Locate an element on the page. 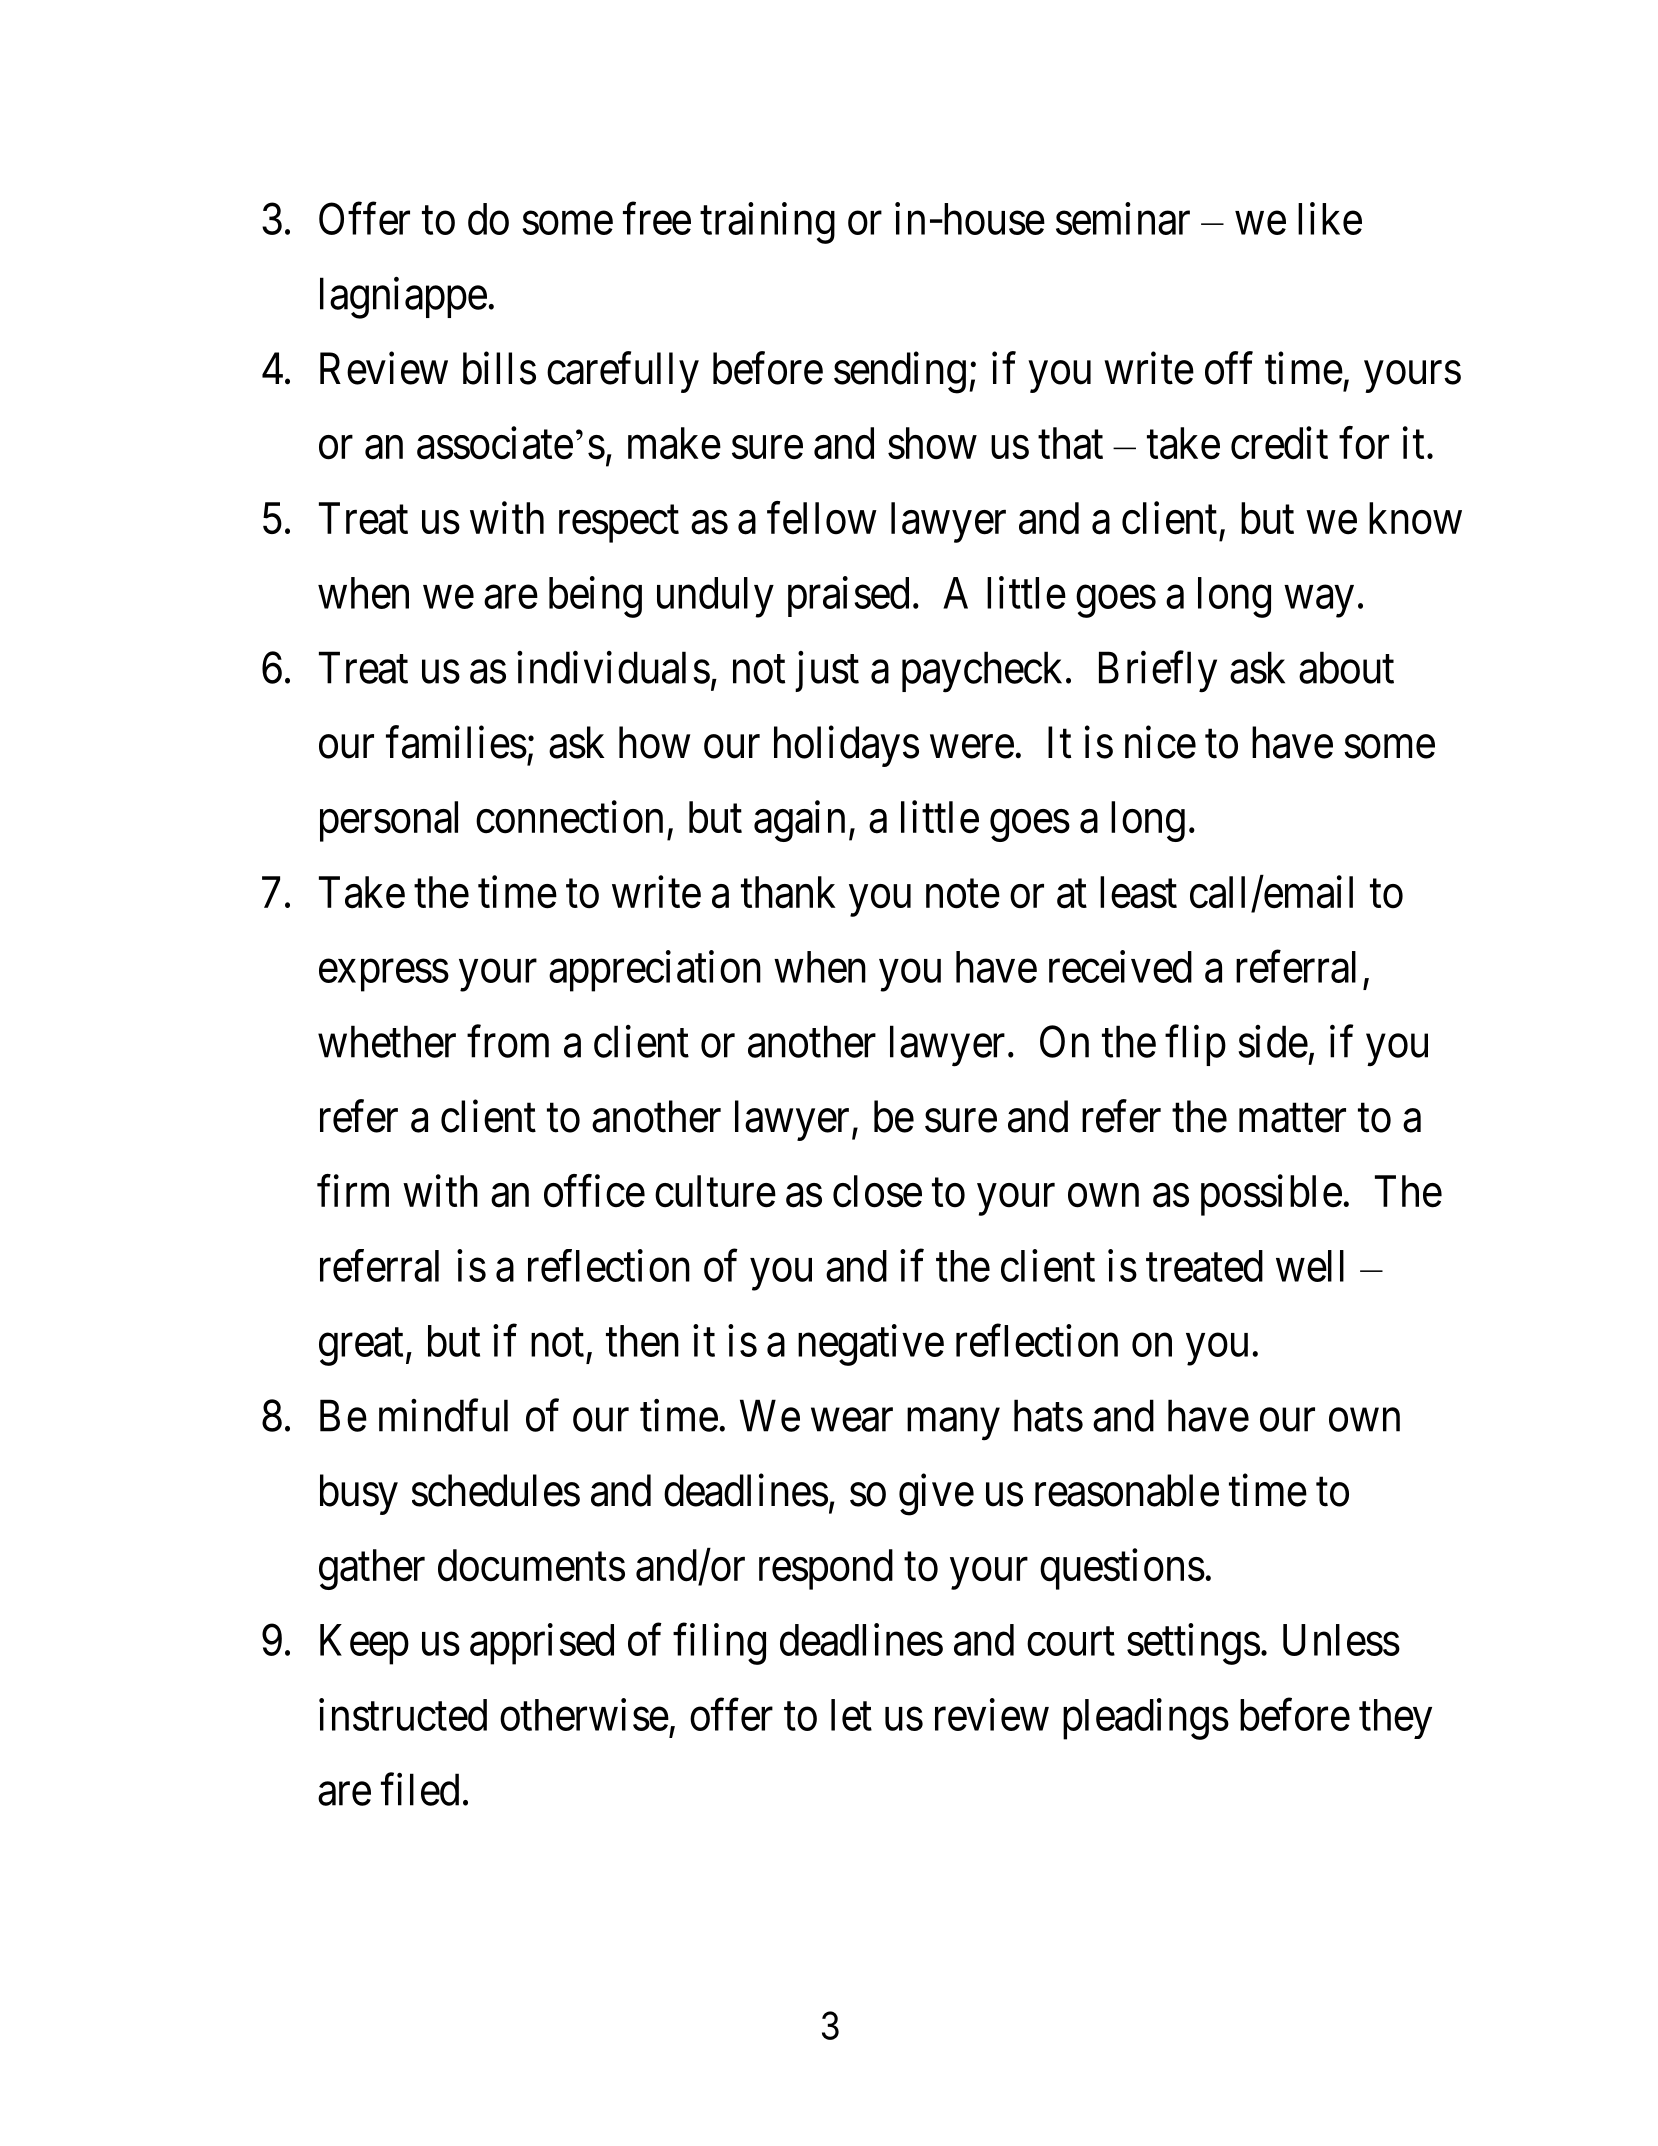  training is located at coordinates (767, 223).
